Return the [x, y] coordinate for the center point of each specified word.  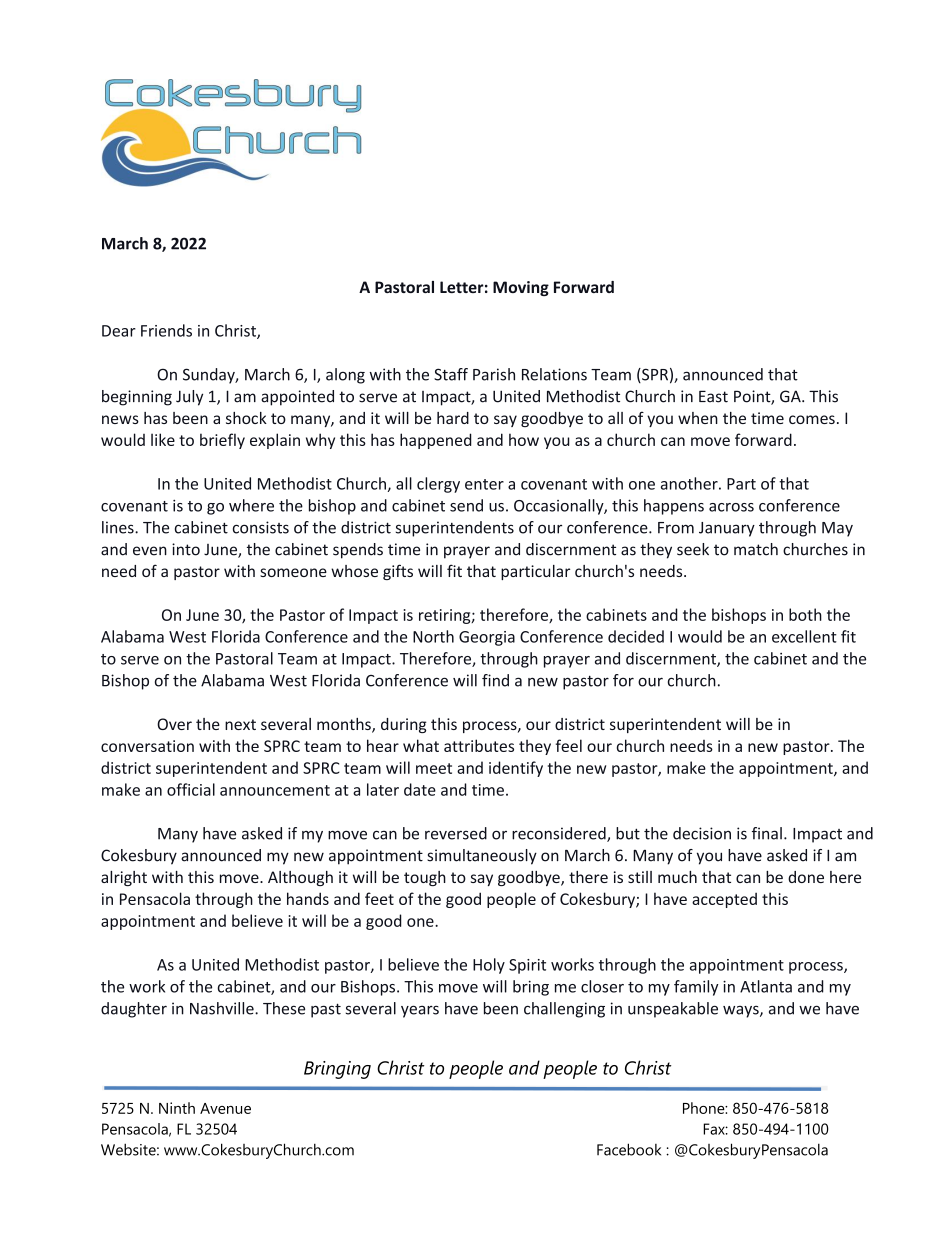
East [713, 396]
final [767, 833]
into [186, 549]
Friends [166, 330]
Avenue [225, 1108]
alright [124, 878]
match [756, 549]
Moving [521, 288]
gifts [398, 572]
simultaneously [482, 857]
